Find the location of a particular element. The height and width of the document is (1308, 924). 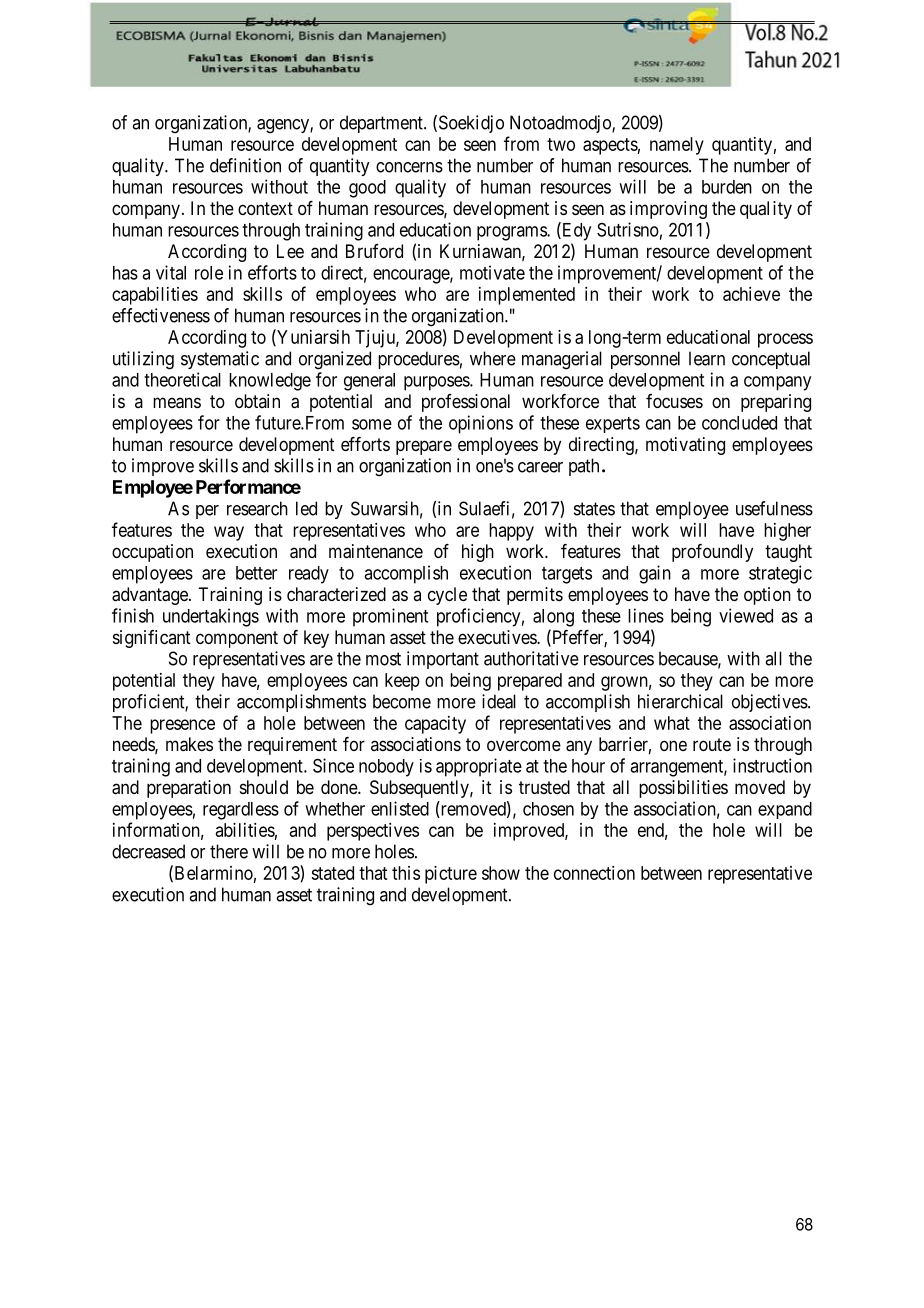

namely is located at coordinates (677, 146).
